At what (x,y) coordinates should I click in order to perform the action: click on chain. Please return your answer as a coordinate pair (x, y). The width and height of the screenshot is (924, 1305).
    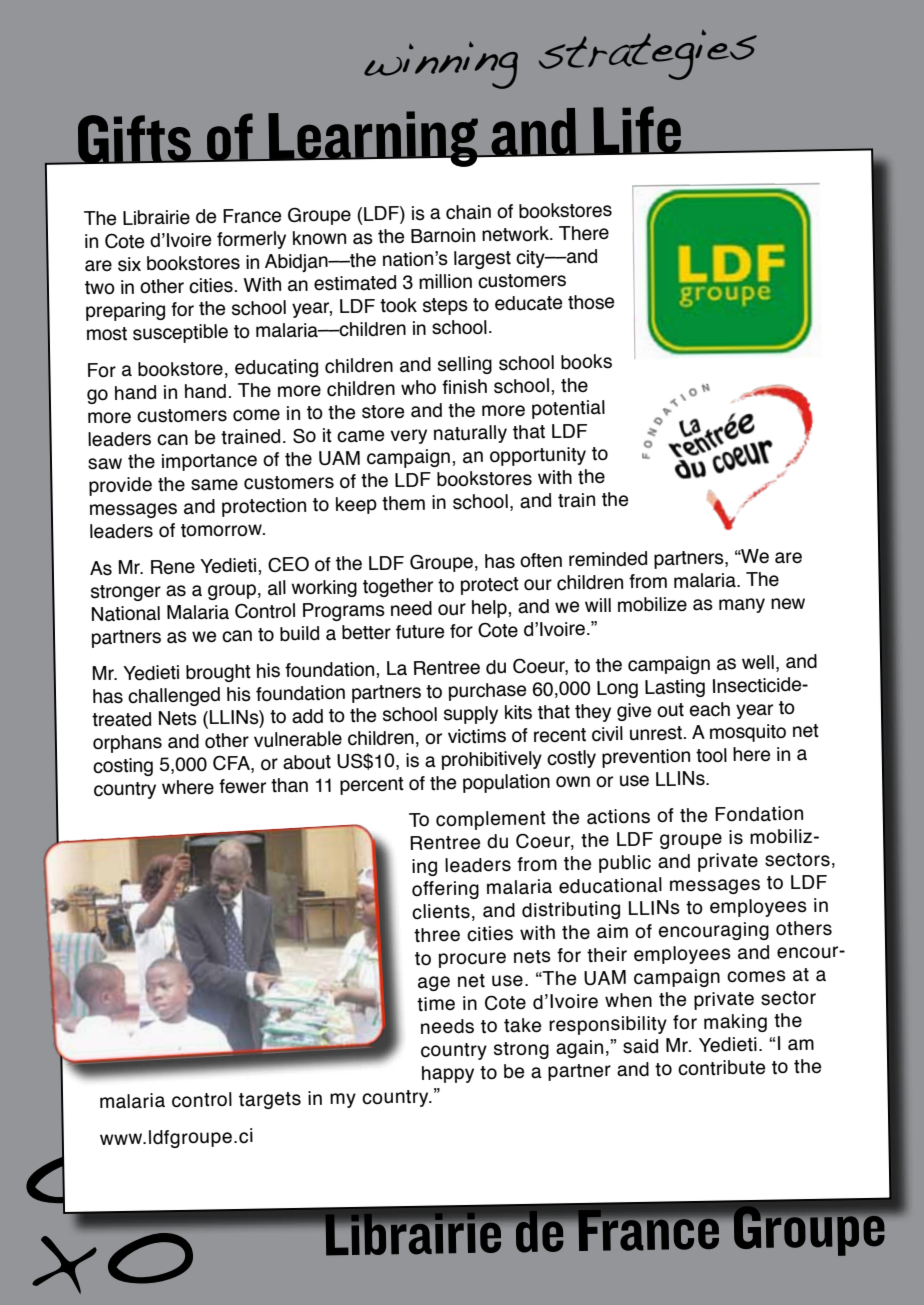
    Looking at the image, I should click on (468, 212).
